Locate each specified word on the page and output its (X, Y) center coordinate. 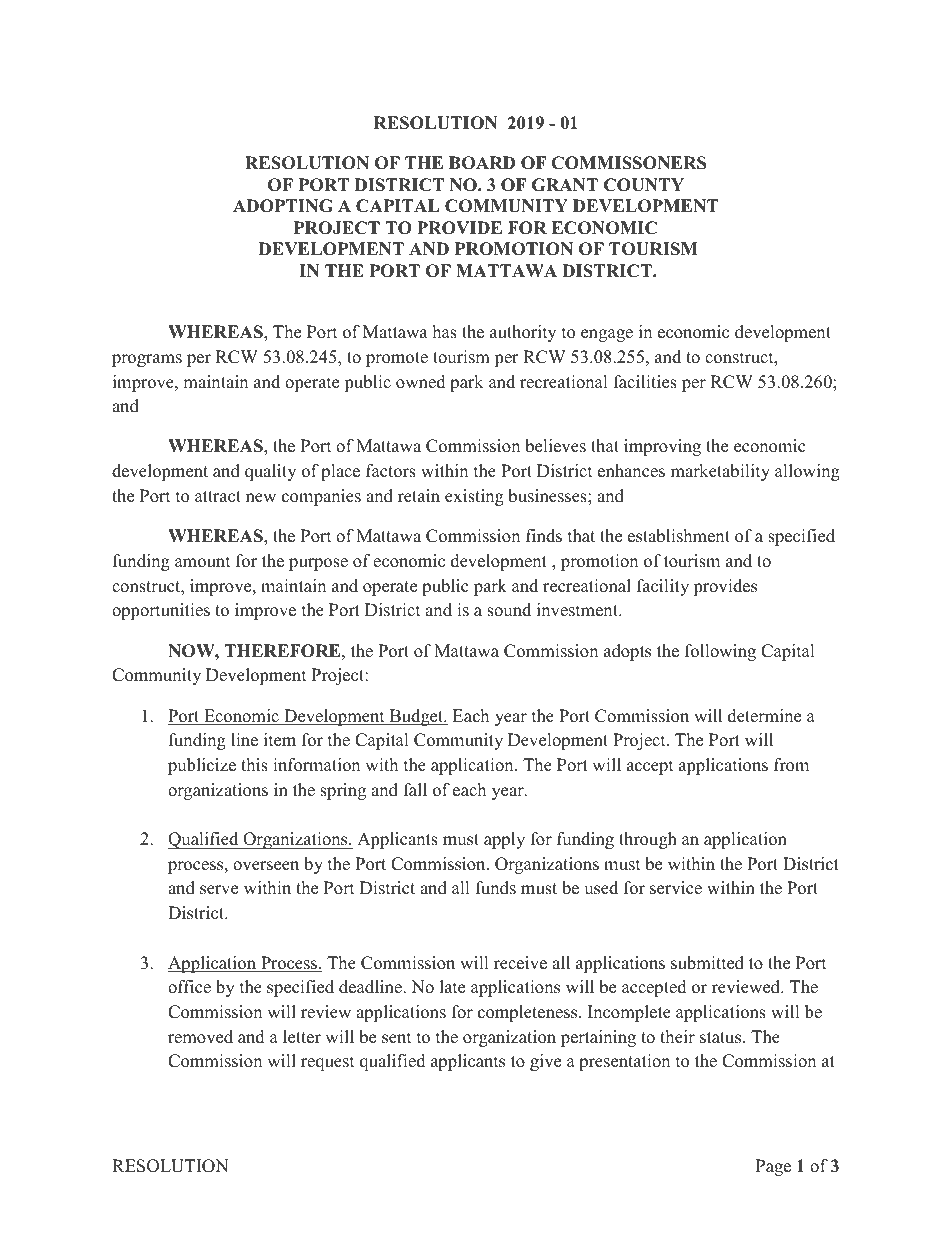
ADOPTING (283, 206)
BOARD (482, 163)
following (720, 652)
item (280, 740)
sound (509, 610)
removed (200, 1037)
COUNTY (644, 185)
